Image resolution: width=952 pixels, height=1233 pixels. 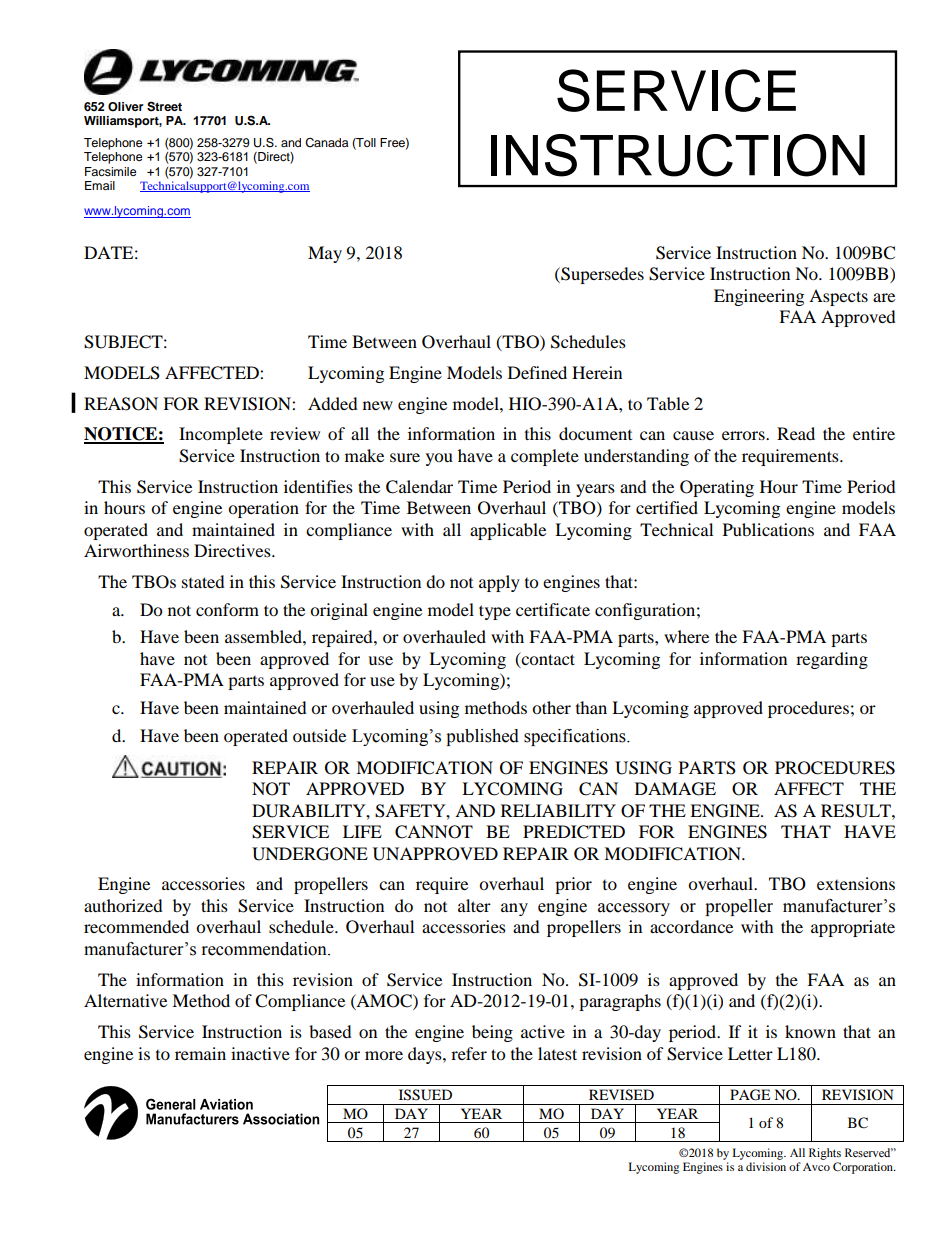 What do you see at coordinates (838, 297) in the screenshot?
I see `Aspects` at bounding box center [838, 297].
